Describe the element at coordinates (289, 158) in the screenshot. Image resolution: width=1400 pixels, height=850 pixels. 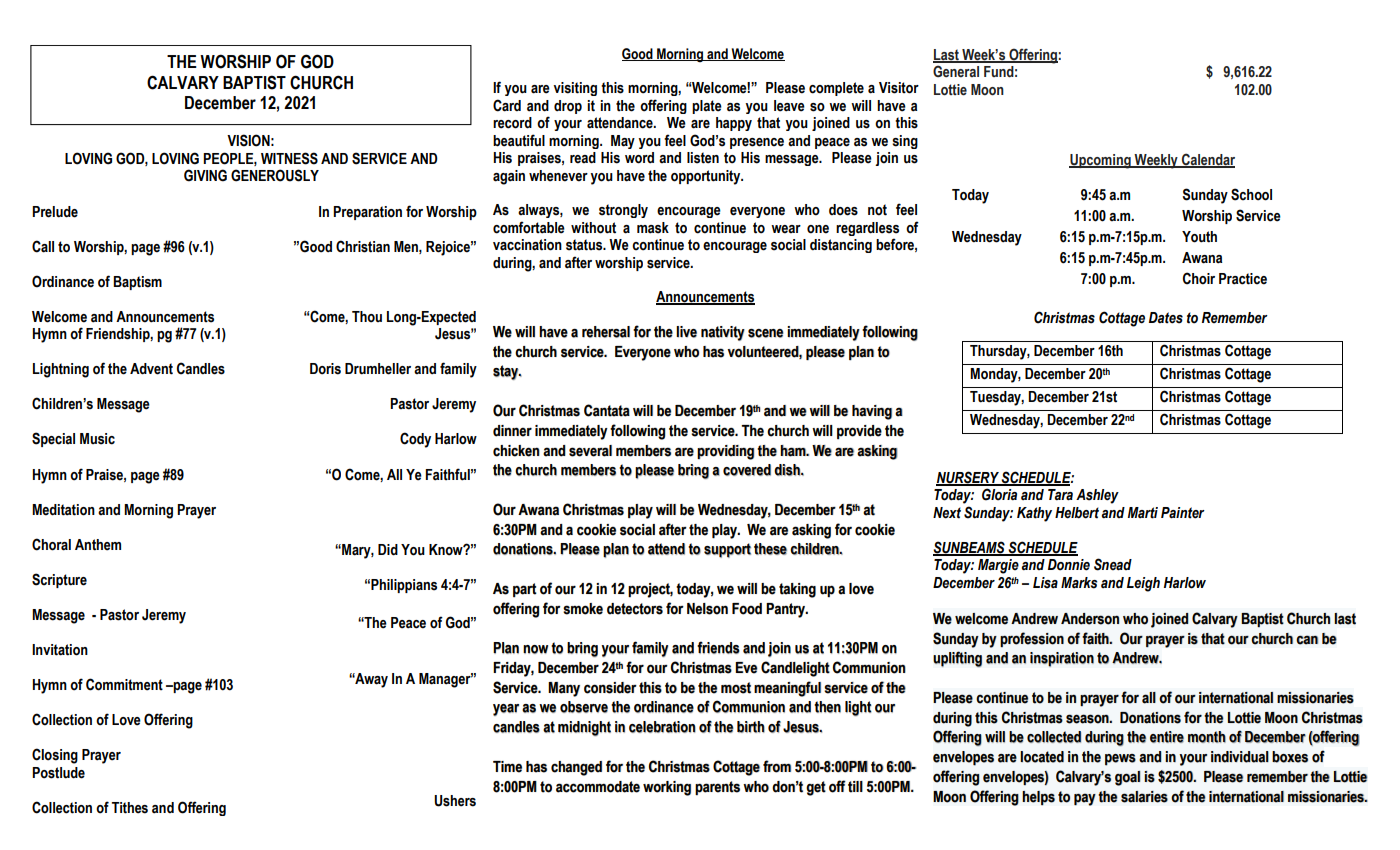
I see `WITNESS` at that location.
